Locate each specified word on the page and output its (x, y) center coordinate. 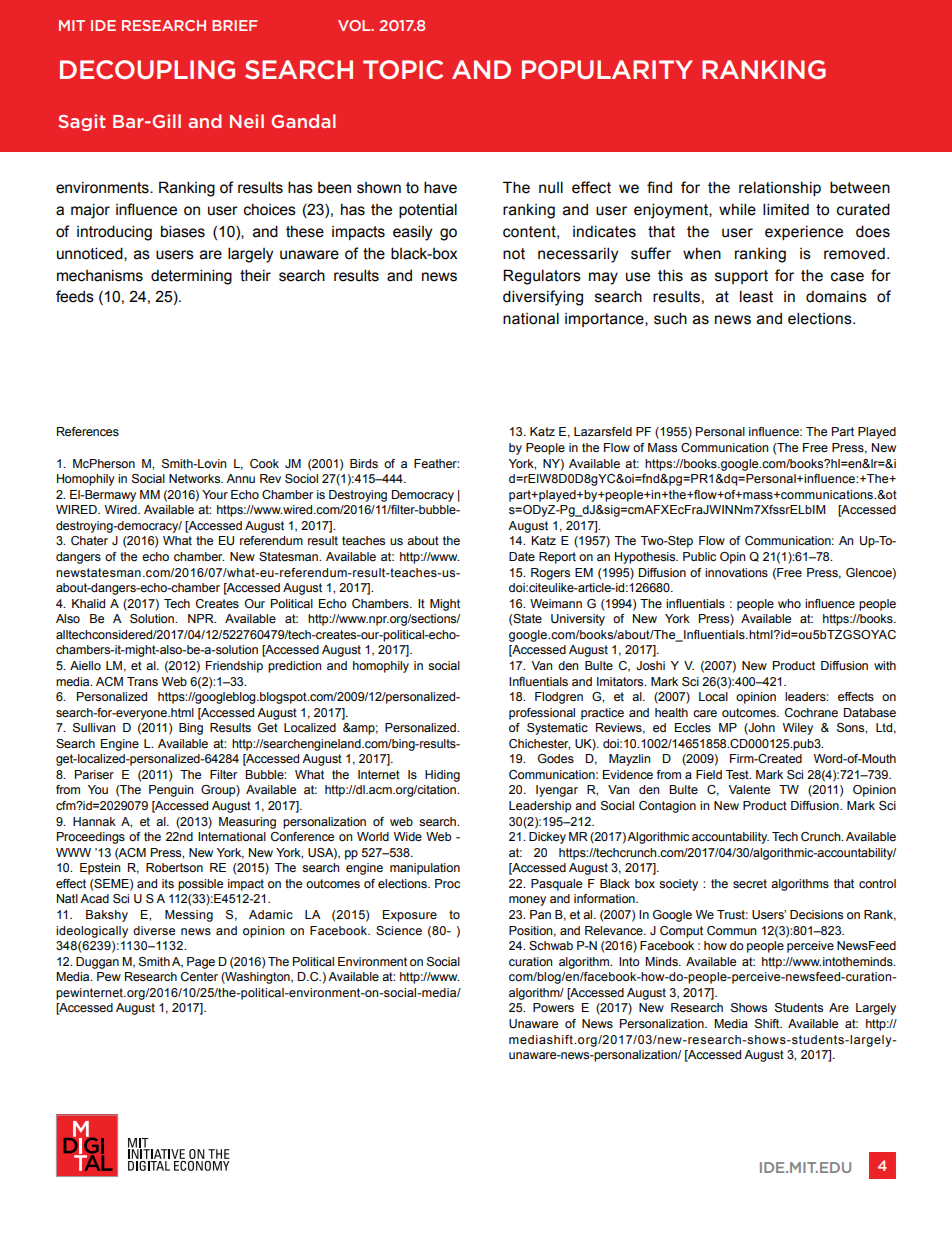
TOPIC (403, 69)
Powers (553, 1007)
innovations (736, 572)
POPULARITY (607, 69)
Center (199, 976)
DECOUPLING (147, 69)
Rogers (550, 574)
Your (215, 494)
